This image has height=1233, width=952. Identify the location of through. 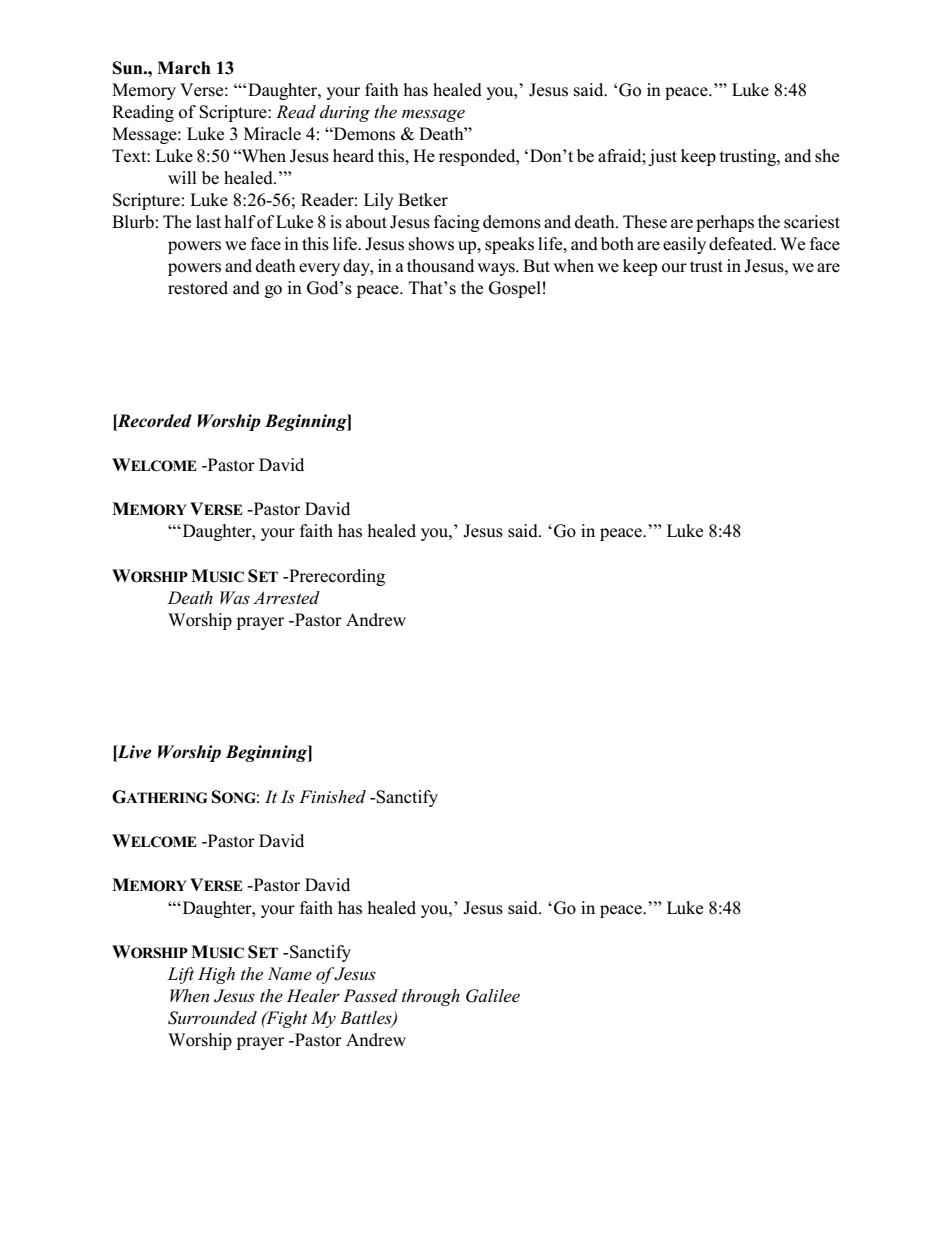
(431, 997).
